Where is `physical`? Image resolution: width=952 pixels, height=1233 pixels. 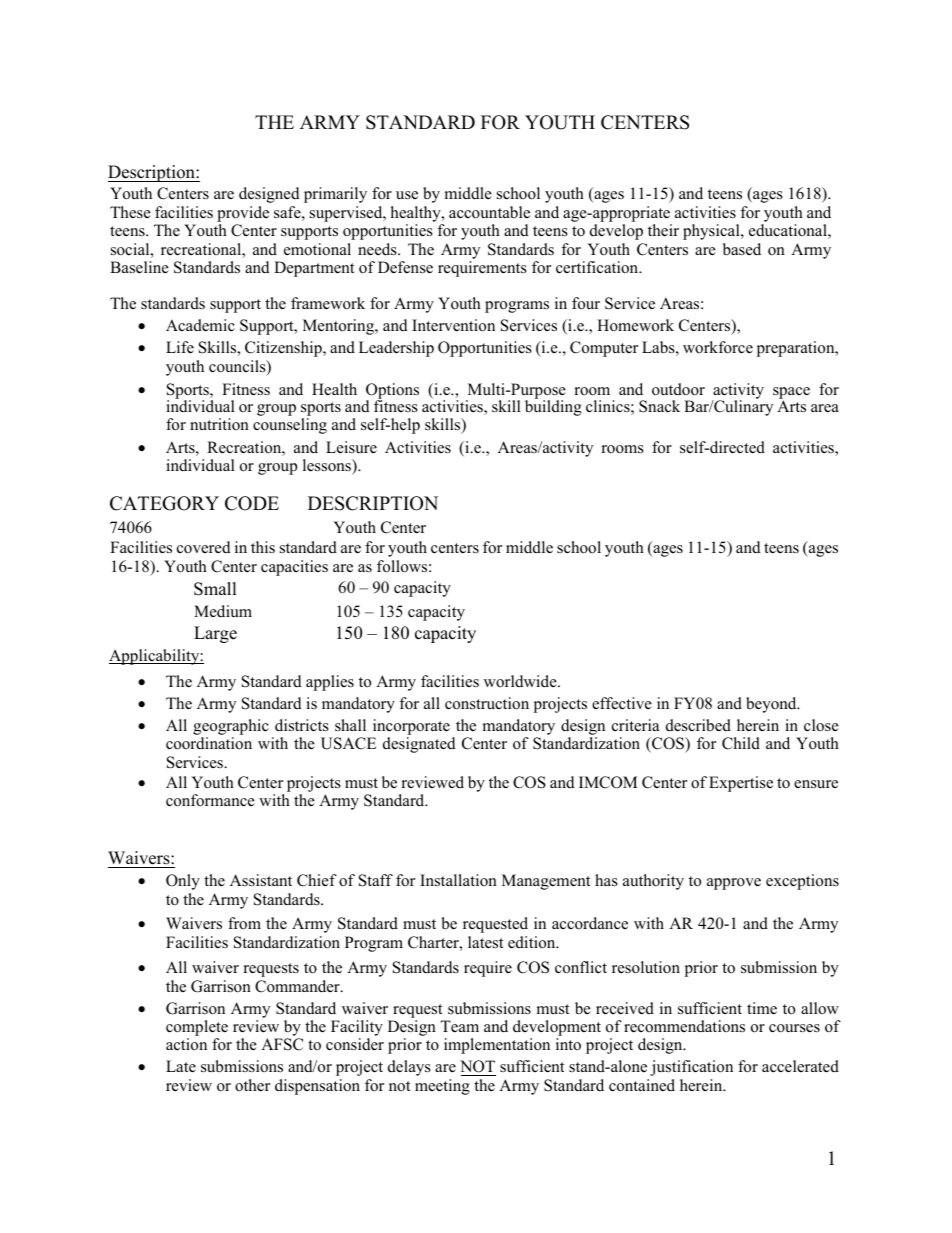 physical is located at coordinates (712, 232).
